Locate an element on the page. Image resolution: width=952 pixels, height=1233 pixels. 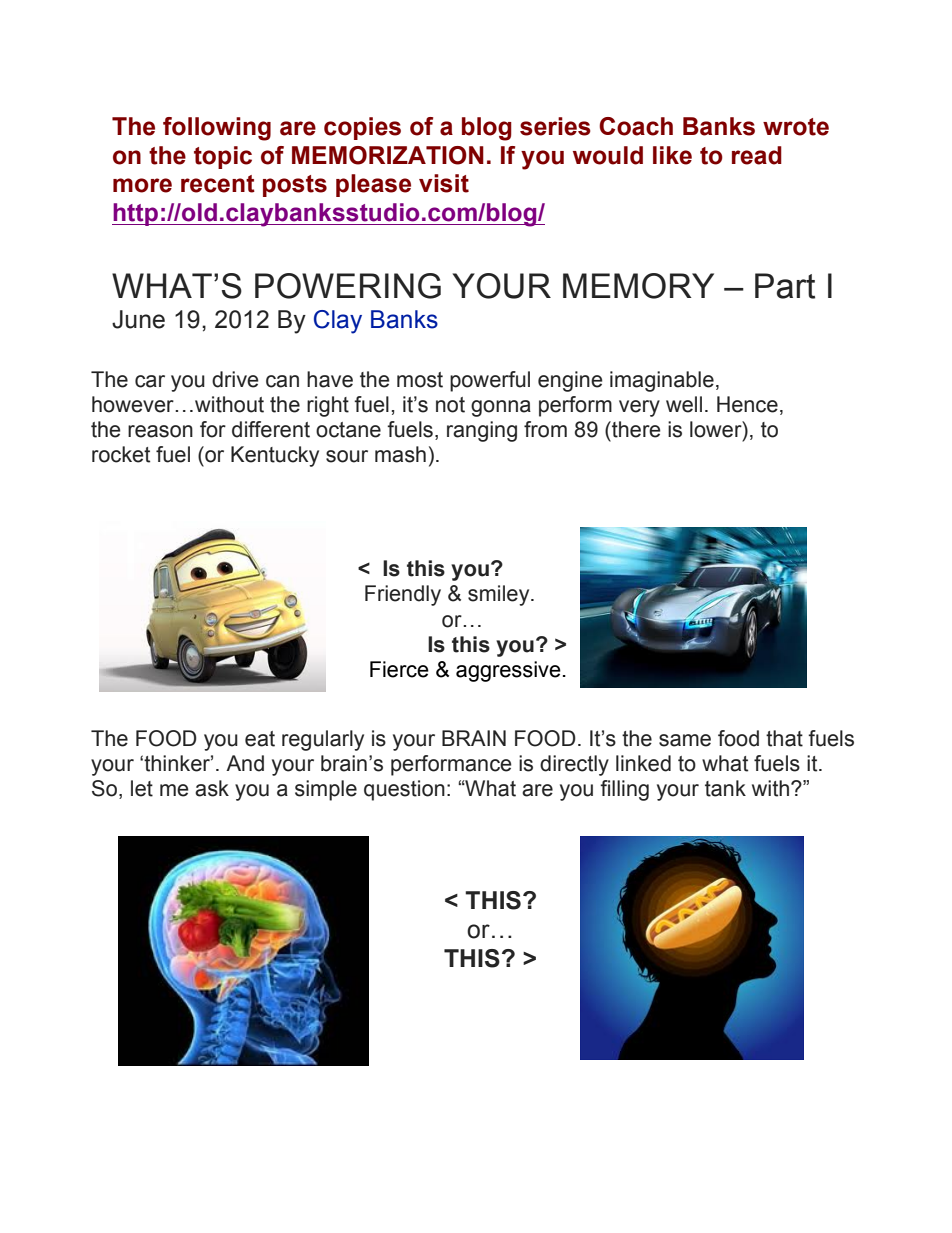
Kentucky is located at coordinates (275, 456).
